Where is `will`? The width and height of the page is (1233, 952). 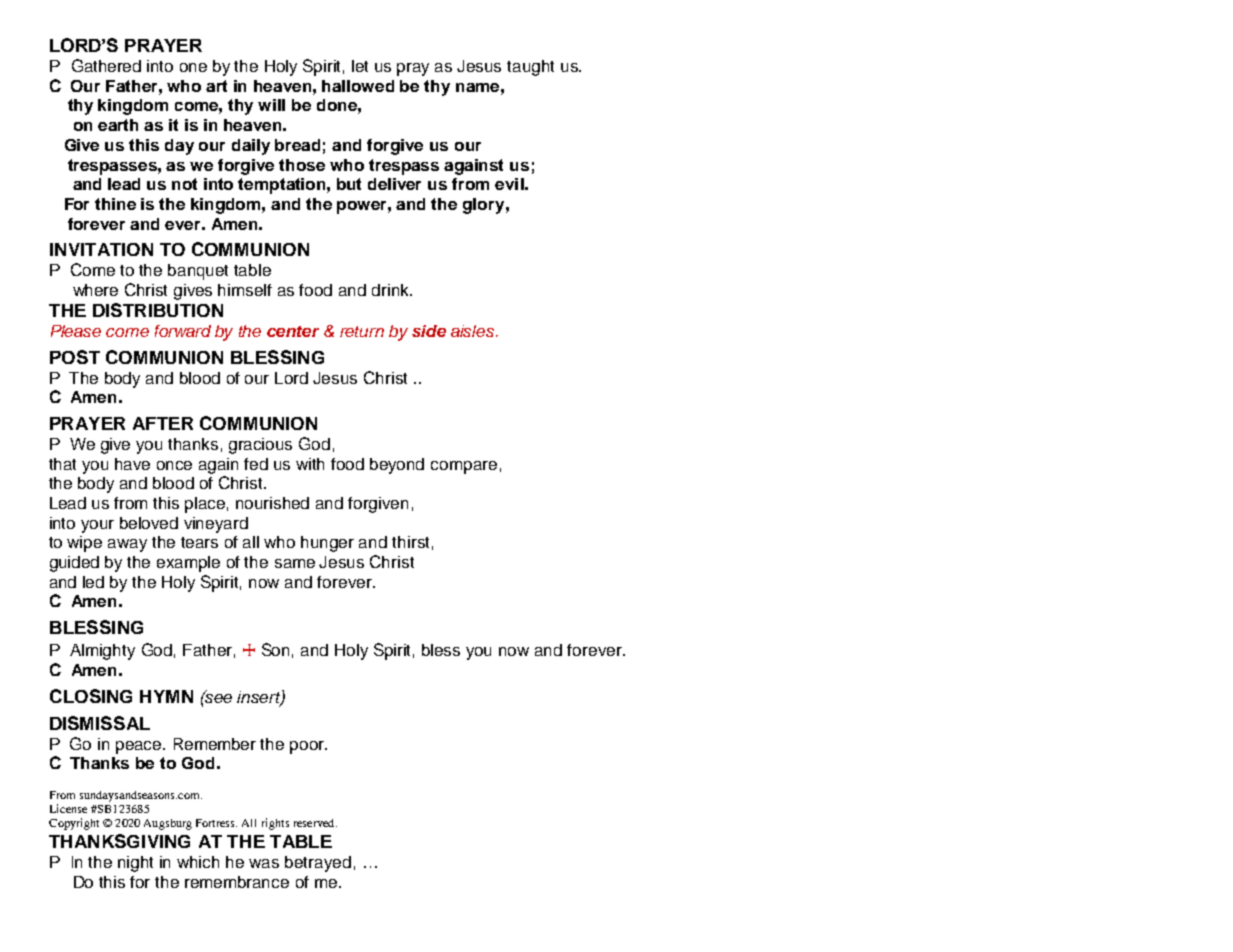
will is located at coordinates (271, 105).
